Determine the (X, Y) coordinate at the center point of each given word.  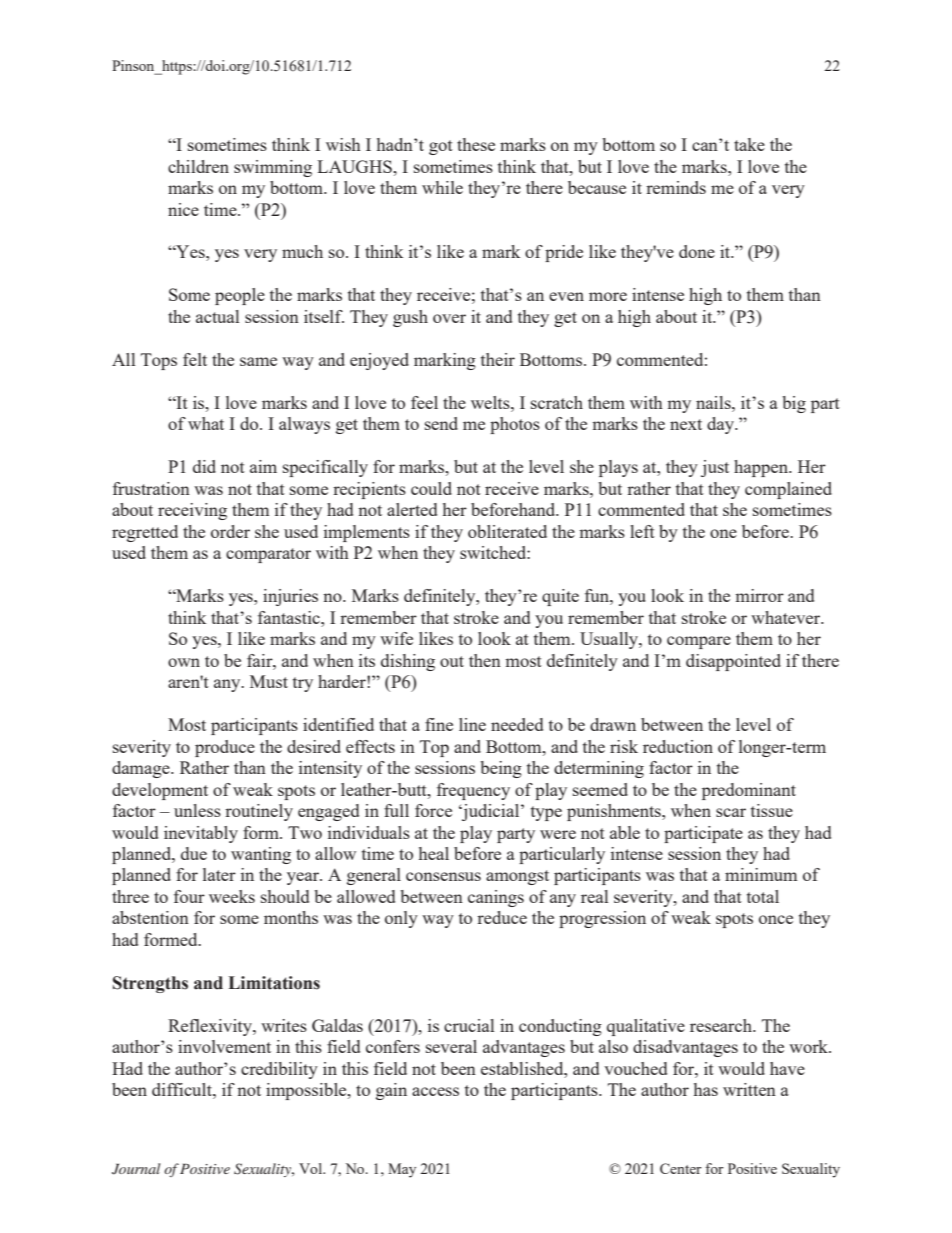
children (198, 166)
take (749, 144)
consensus (443, 876)
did (204, 466)
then (485, 660)
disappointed (733, 662)
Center (681, 1168)
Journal (136, 1169)
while (442, 187)
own (184, 662)
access (435, 1091)
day (721, 425)
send (441, 423)
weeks (232, 896)
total (763, 896)
